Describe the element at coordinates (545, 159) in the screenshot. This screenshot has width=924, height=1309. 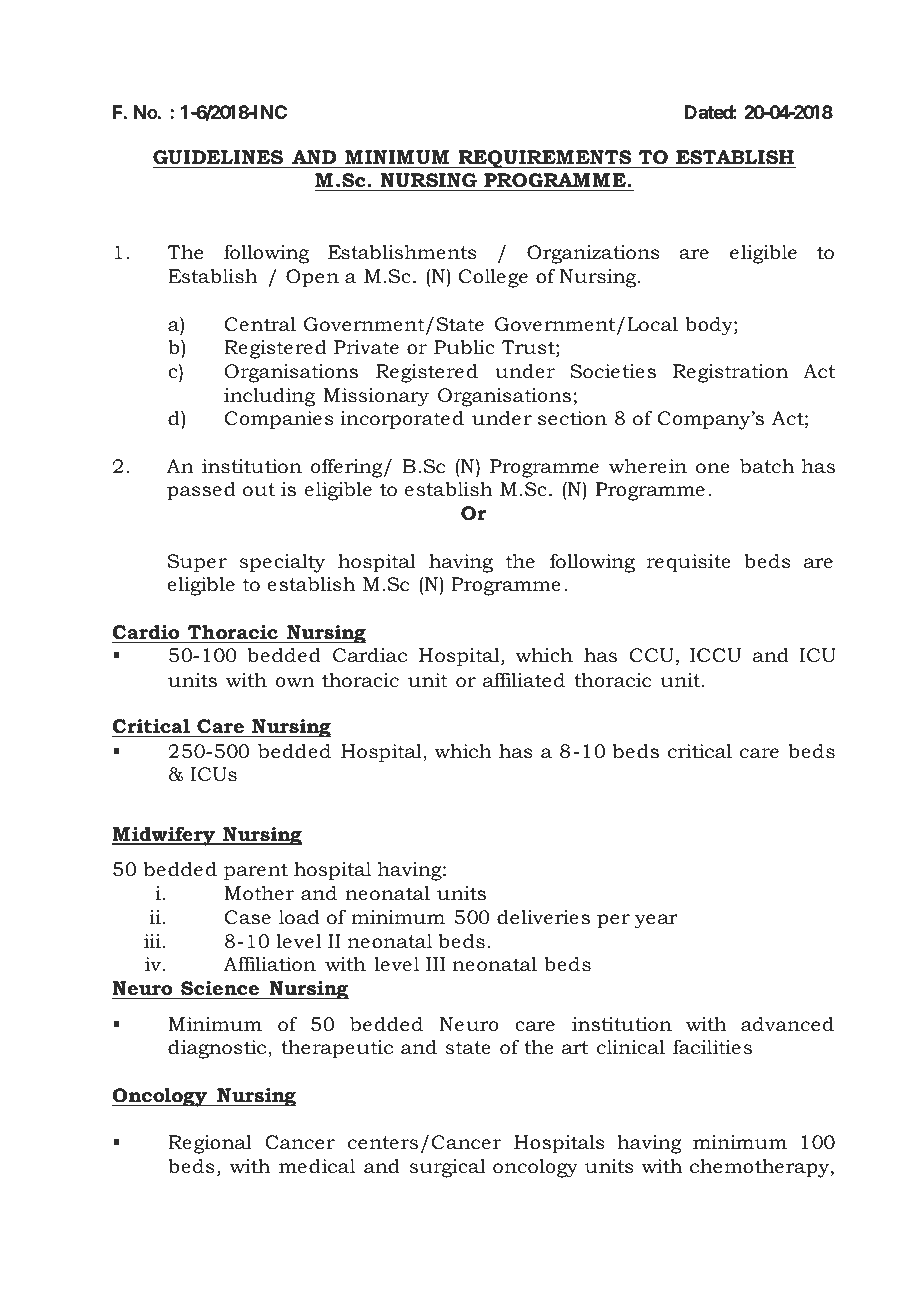
I see `REQUIREMENTS` at that location.
